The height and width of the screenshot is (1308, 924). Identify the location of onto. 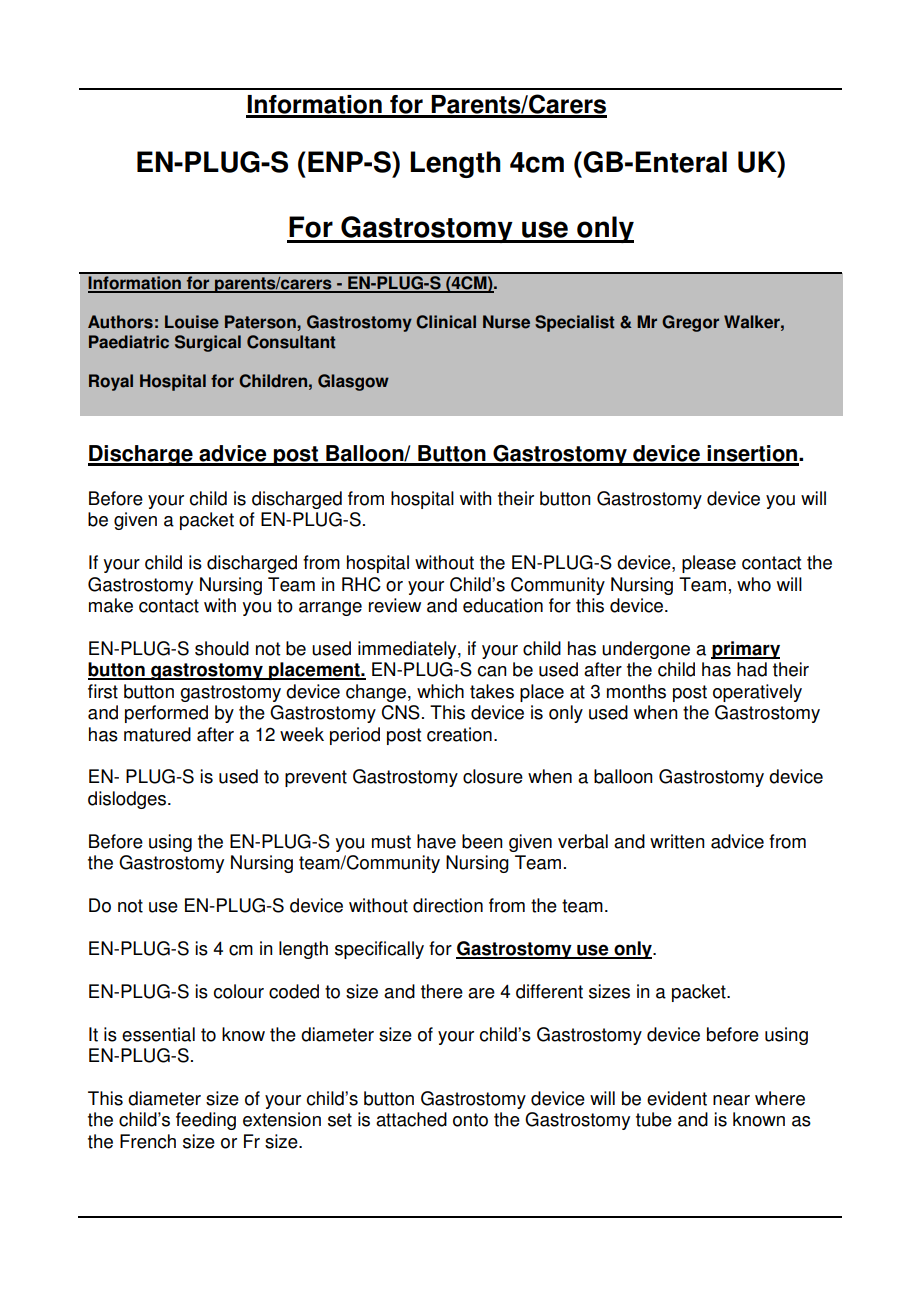
(470, 1120).
